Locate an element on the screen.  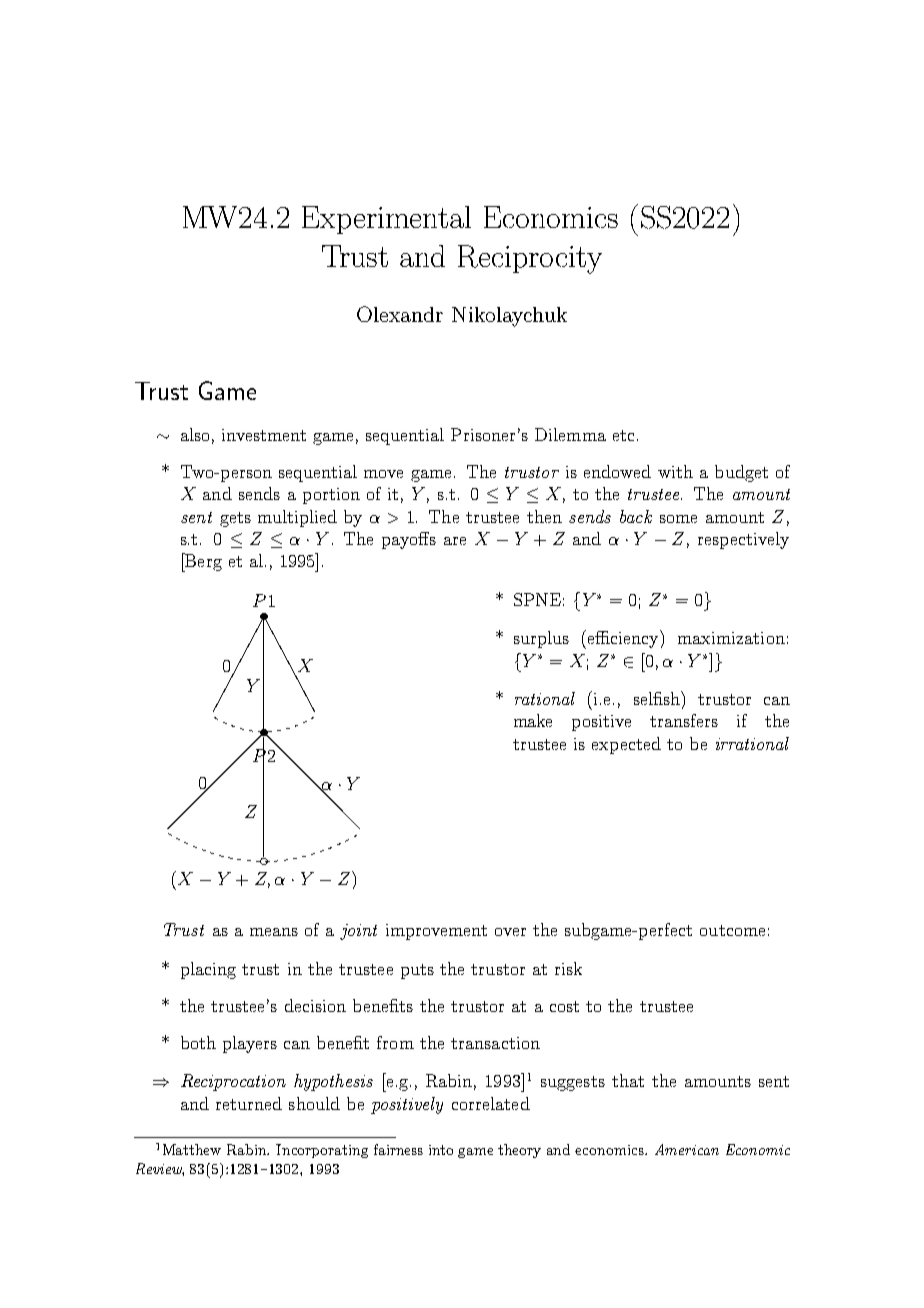
some is located at coordinates (678, 519).
